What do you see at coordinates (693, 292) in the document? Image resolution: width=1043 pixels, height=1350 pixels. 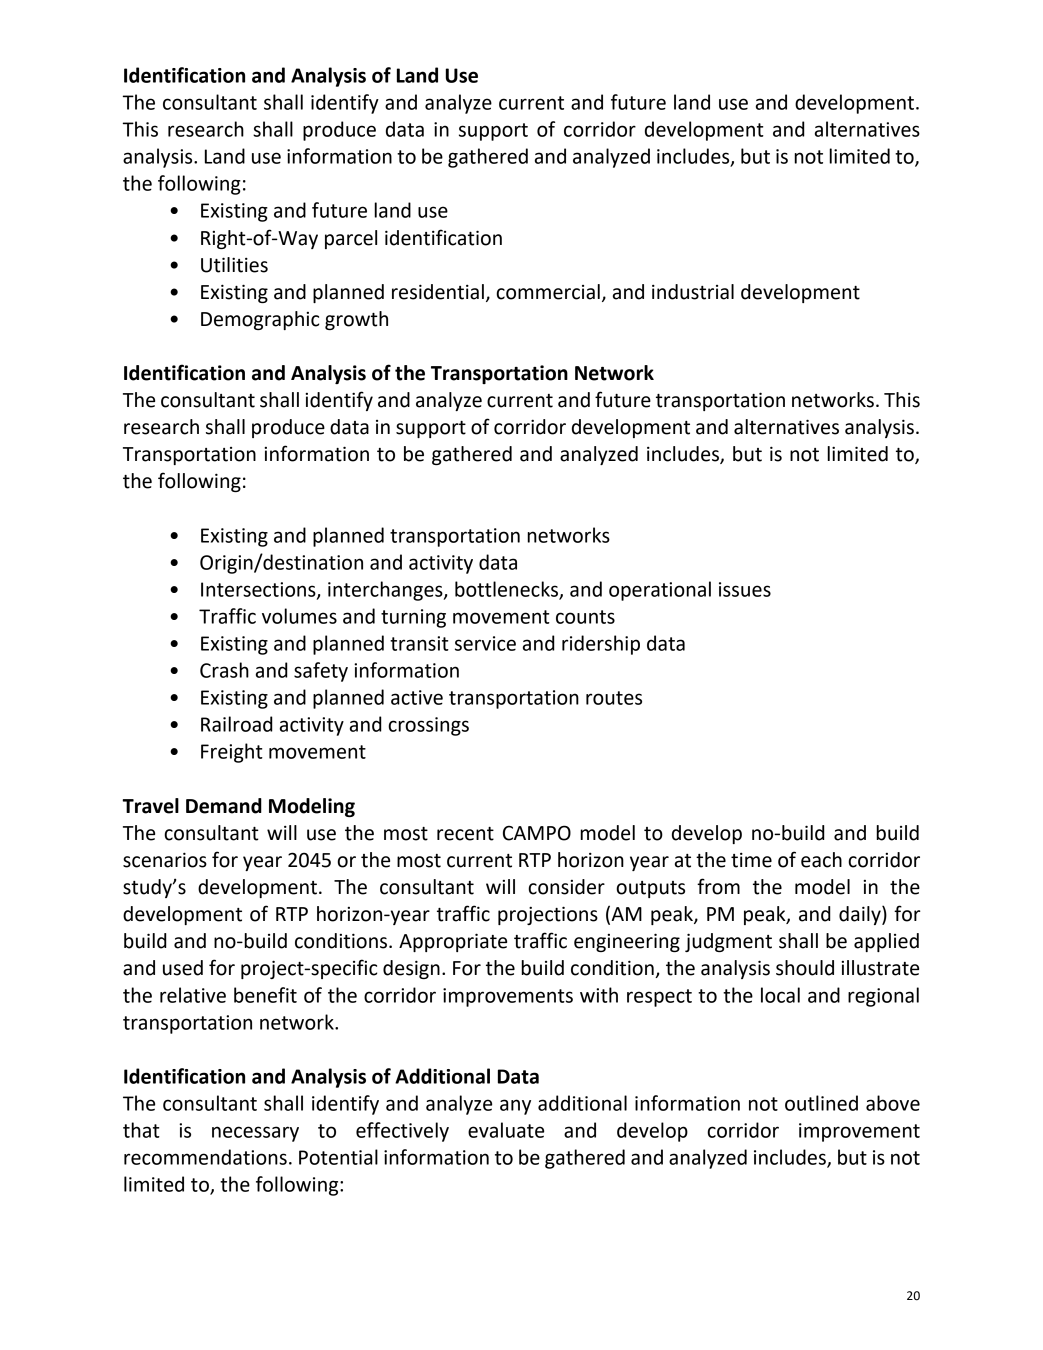 I see `industrial` at bounding box center [693, 292].
